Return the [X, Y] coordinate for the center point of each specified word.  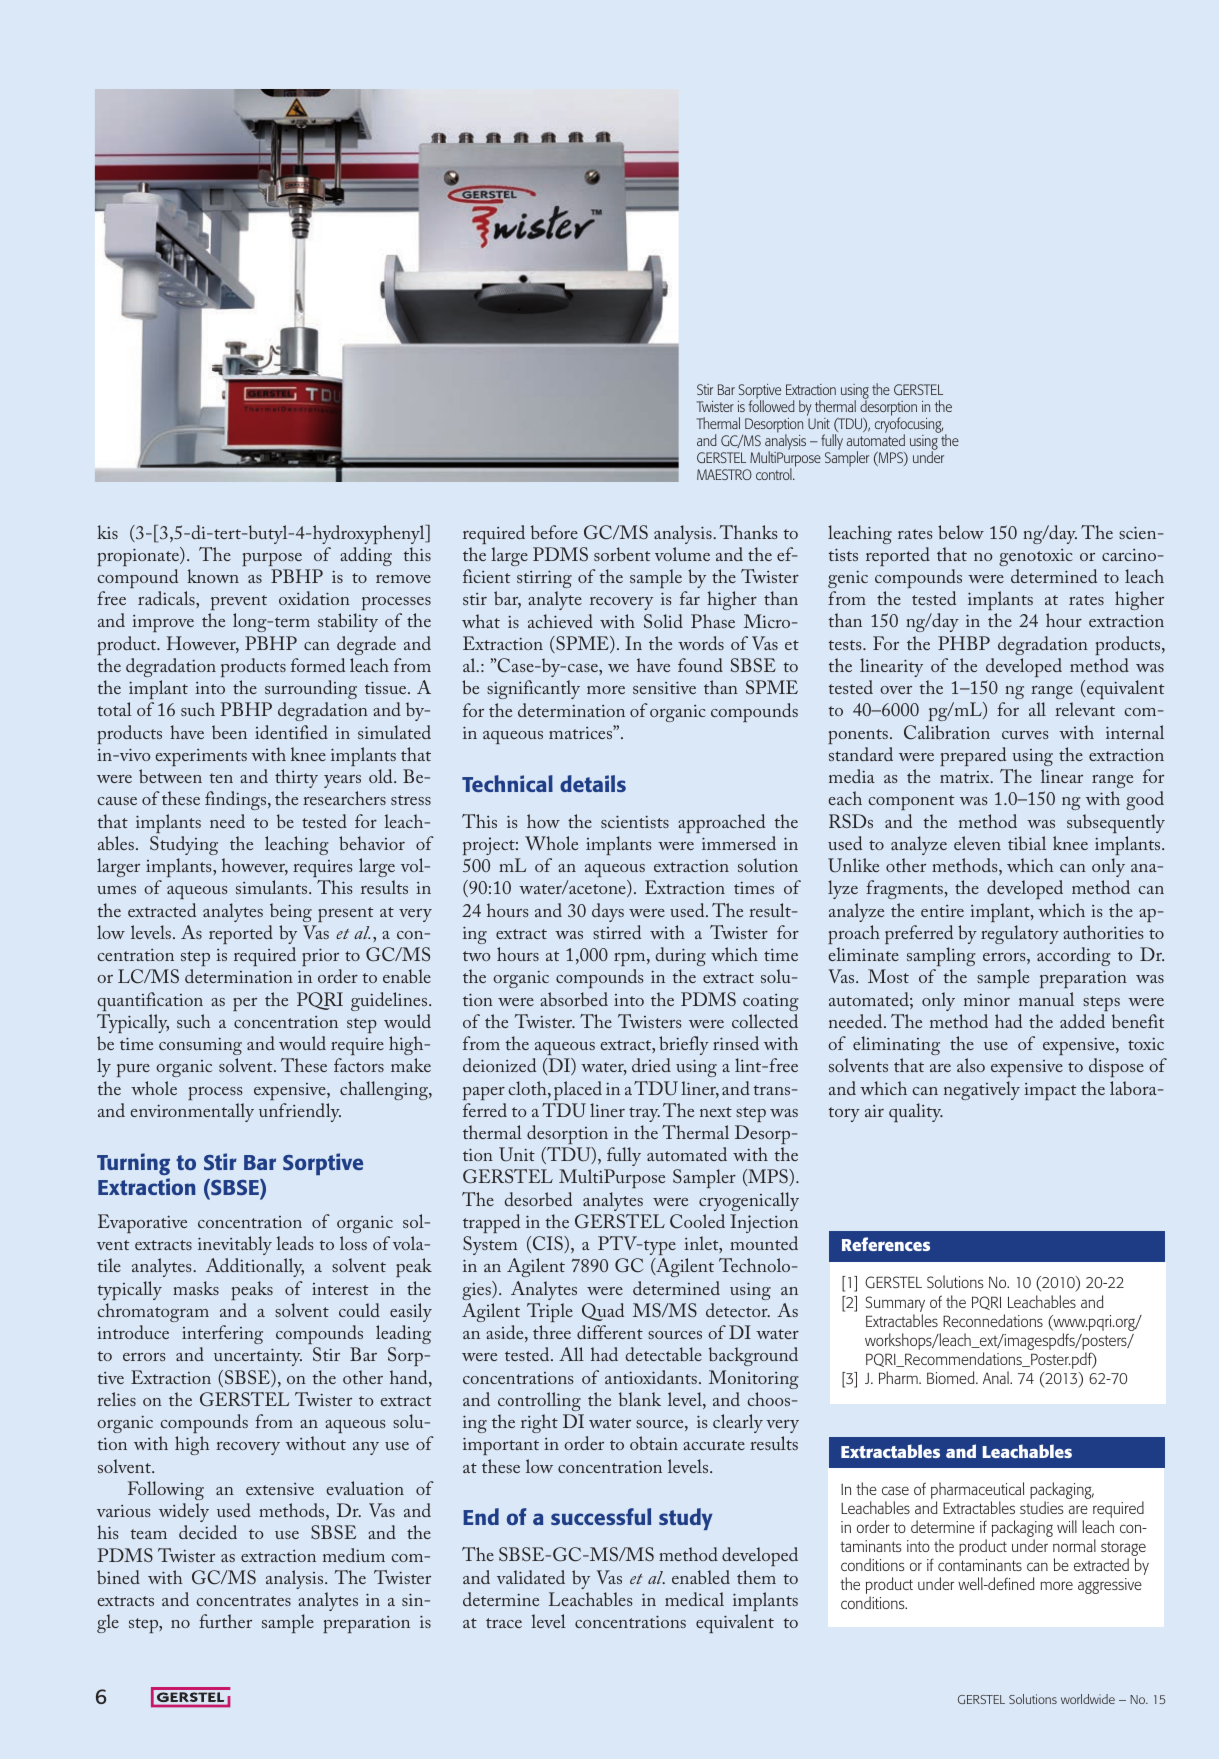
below [961, 532]
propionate [139, 556]
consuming [200, 1046]
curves [1025, 735]
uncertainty [258, 1357]
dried [651, 1065]
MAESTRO [724, 474]
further [225, 1621]
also [971, 1065]
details [593, 783]
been [229, 732]
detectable [663, 1354]
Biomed [952, 1377]
